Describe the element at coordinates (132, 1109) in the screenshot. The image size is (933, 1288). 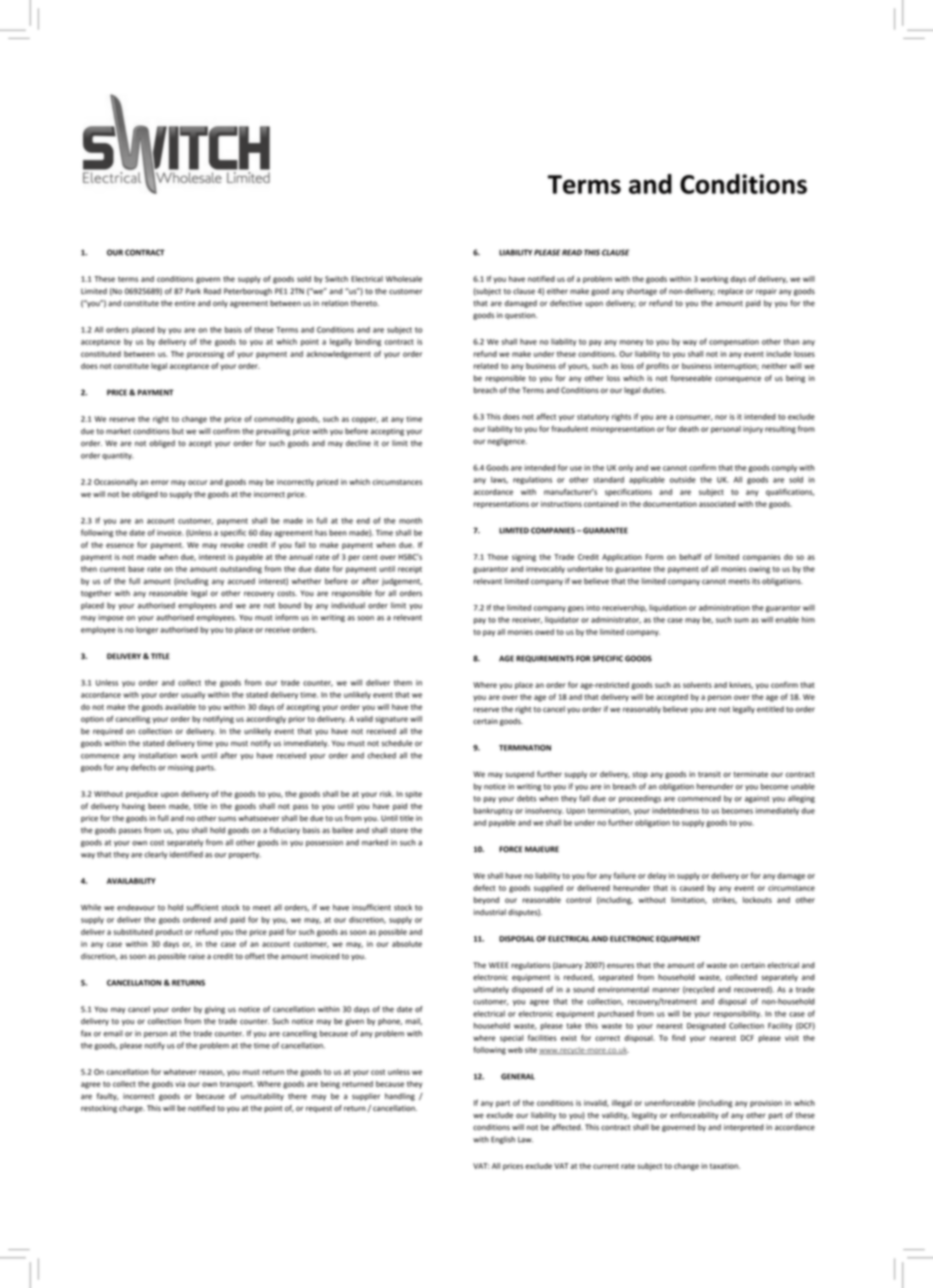
I see `charge` at that location.
